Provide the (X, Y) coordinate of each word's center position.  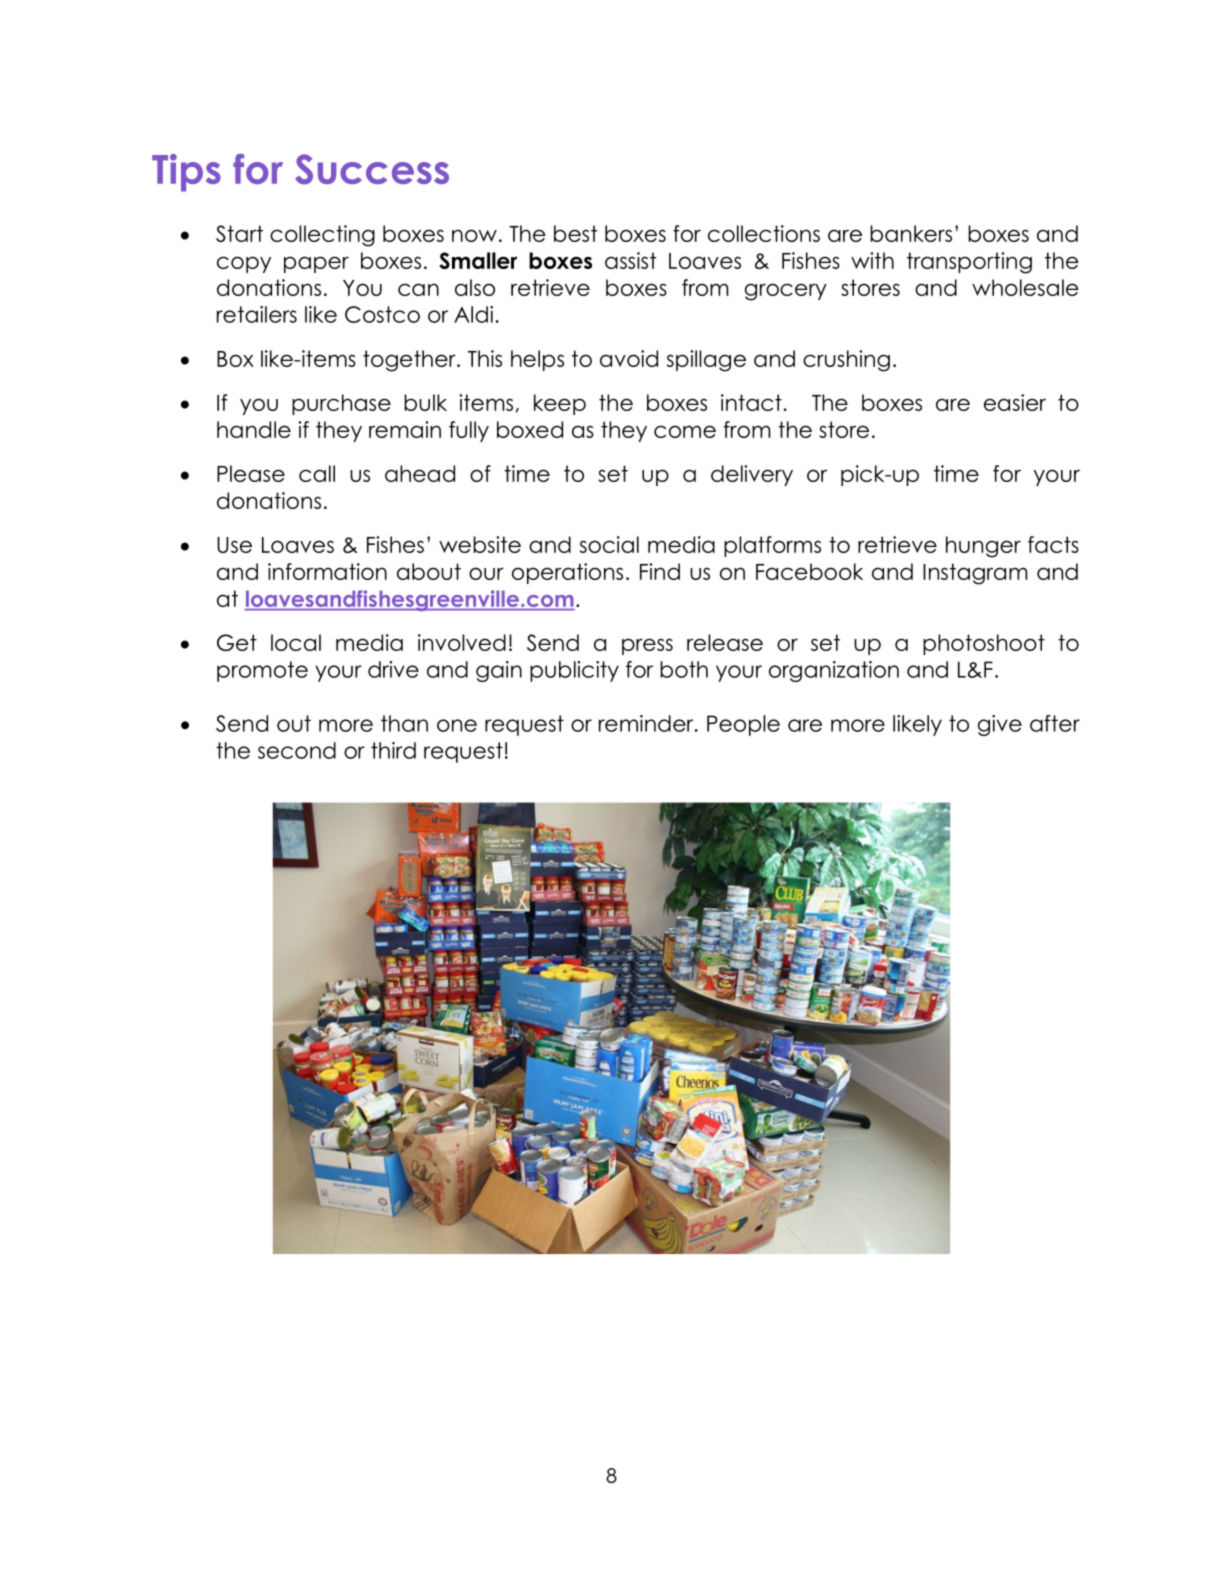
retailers (257, 314)
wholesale (1025, 287)
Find (660, 571)
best (575, 233)
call (317, 473)
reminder (647, 723)
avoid (629, 358)
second (297, 750)
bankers (911, 233)
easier (1015, 402)
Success (372, 169)
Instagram (975, 574)
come (685, 431)
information (327, 571)
